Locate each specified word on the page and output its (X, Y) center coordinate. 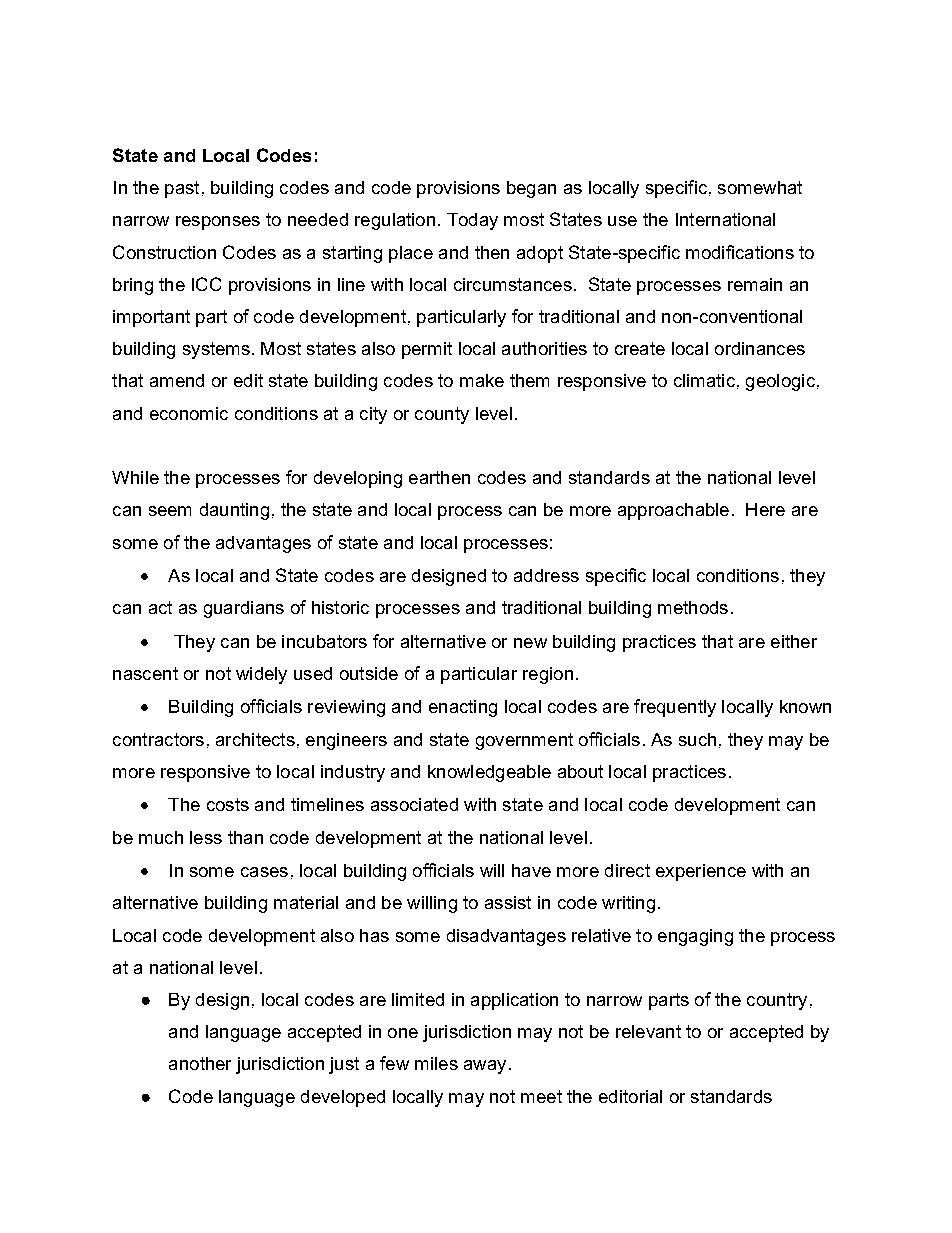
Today (472, 221)
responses (218, 223)
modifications (740, 252)
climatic (704, 380)
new (530, 643)
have (531, 870)
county (442, 415)
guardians (244, 609)
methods (693, 607)
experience (701, 872)
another (200, 1063)
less (206, 837)
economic (189, 413)
